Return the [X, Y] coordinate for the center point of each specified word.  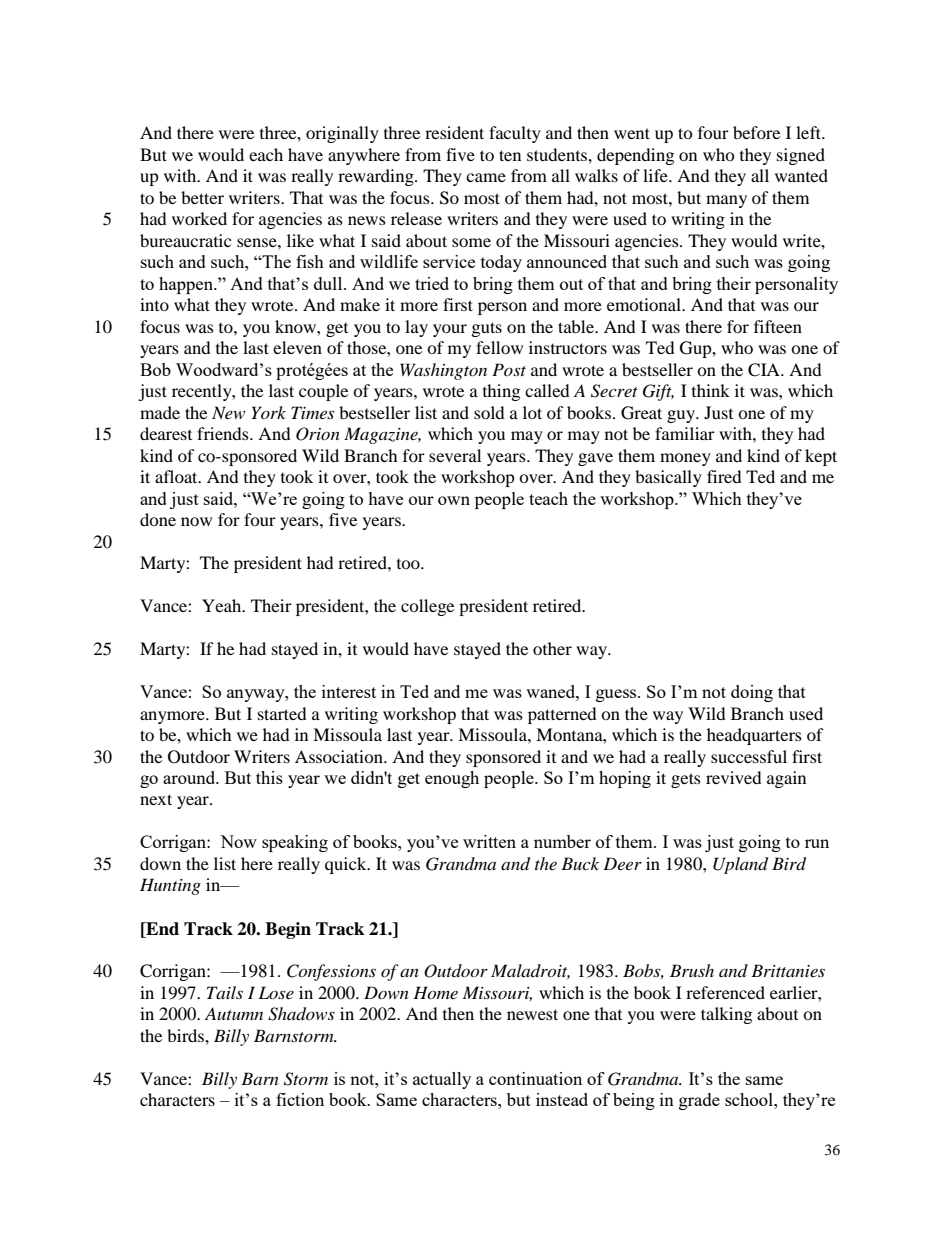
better [202, 197]
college [427, 607]
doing [752, 693]
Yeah [223, 605]
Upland [740, 865]
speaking [295, 843]
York [268, 412]
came [486, 177]
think [711, 390]
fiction [300, 1099]
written [489, 841]
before [756, 132]
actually [442, 1080]
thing [501, 392]
